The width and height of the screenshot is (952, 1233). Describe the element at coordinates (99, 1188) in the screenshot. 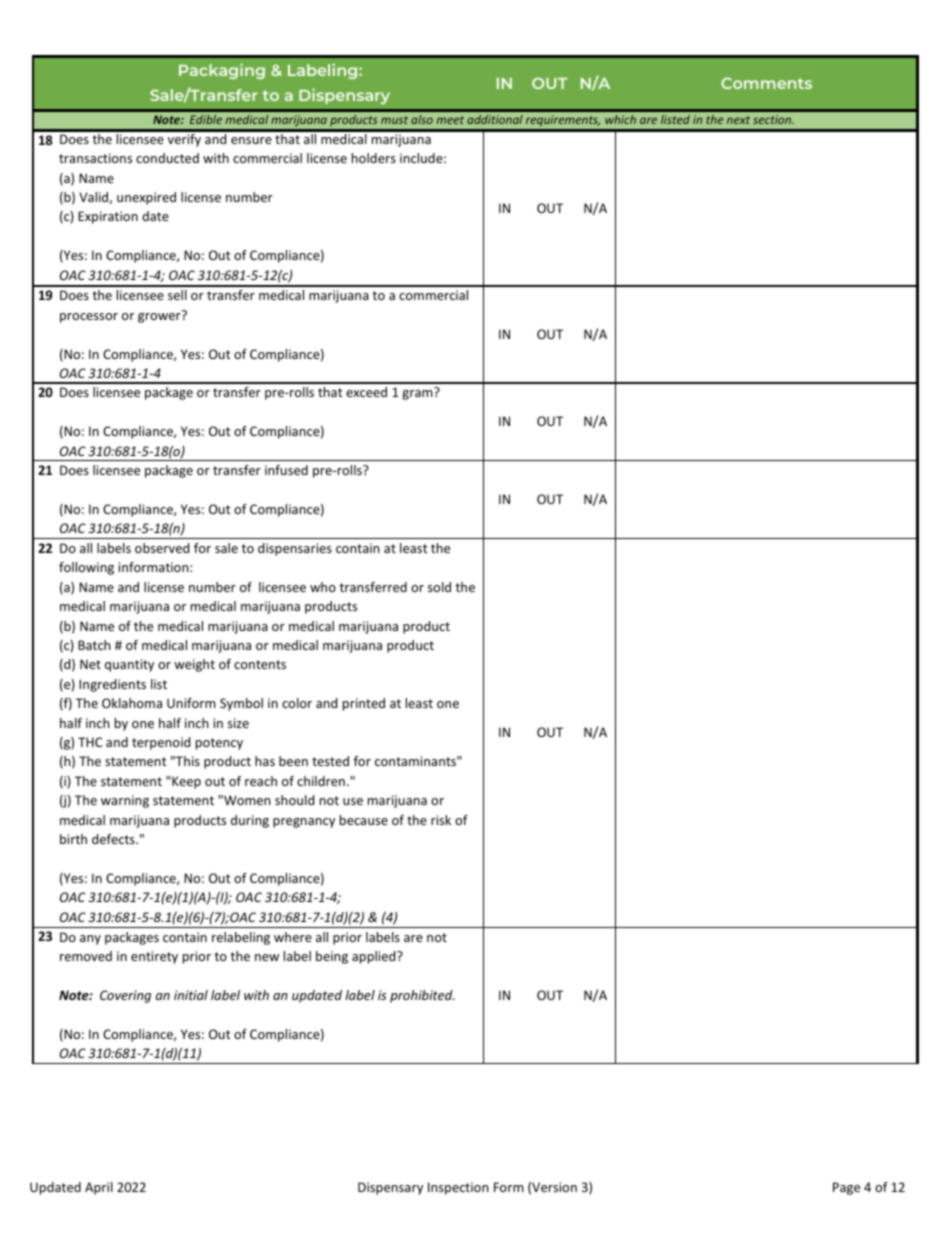

I see `April` at that location.
